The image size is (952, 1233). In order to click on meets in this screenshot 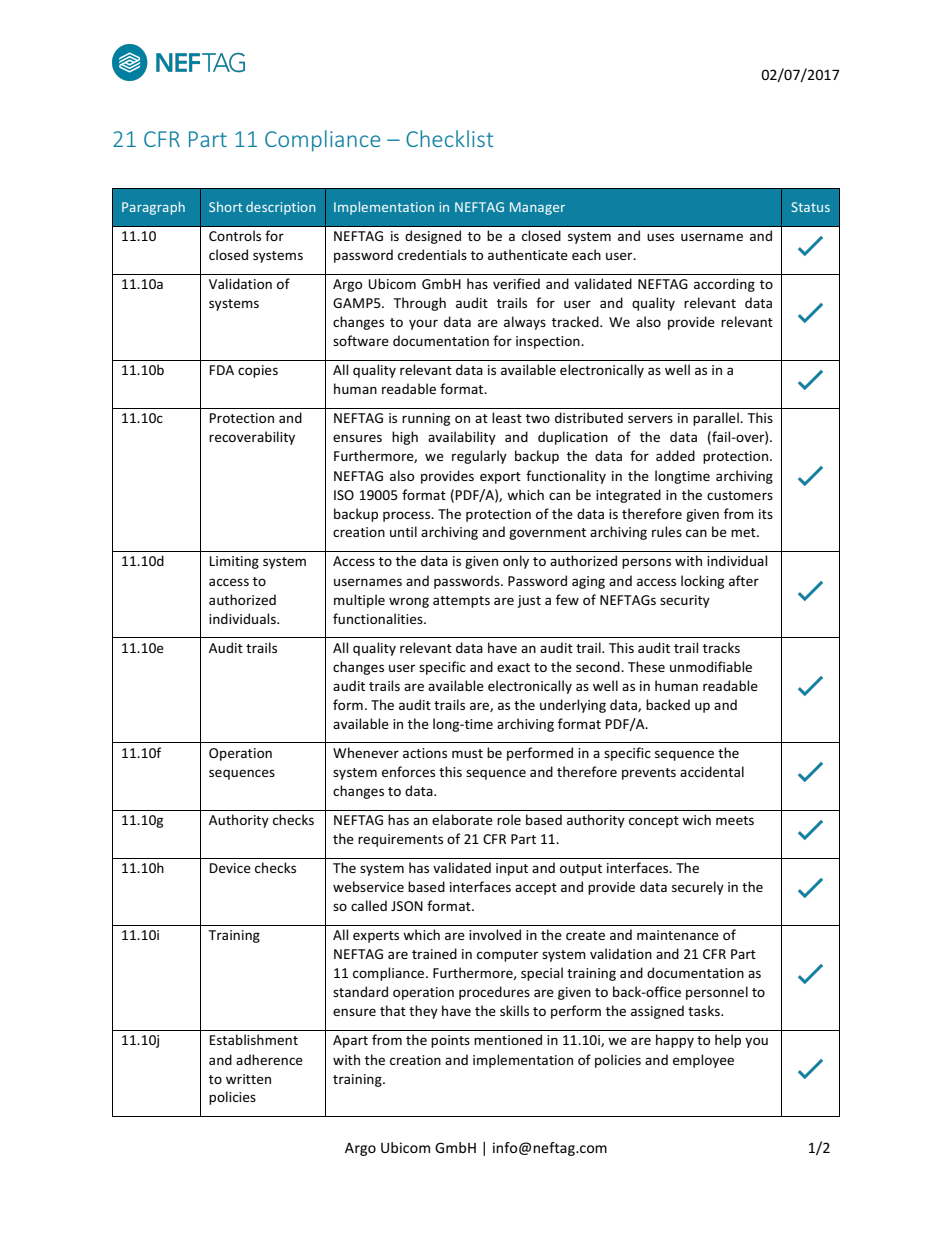, I will do `click(735, 820)`.
